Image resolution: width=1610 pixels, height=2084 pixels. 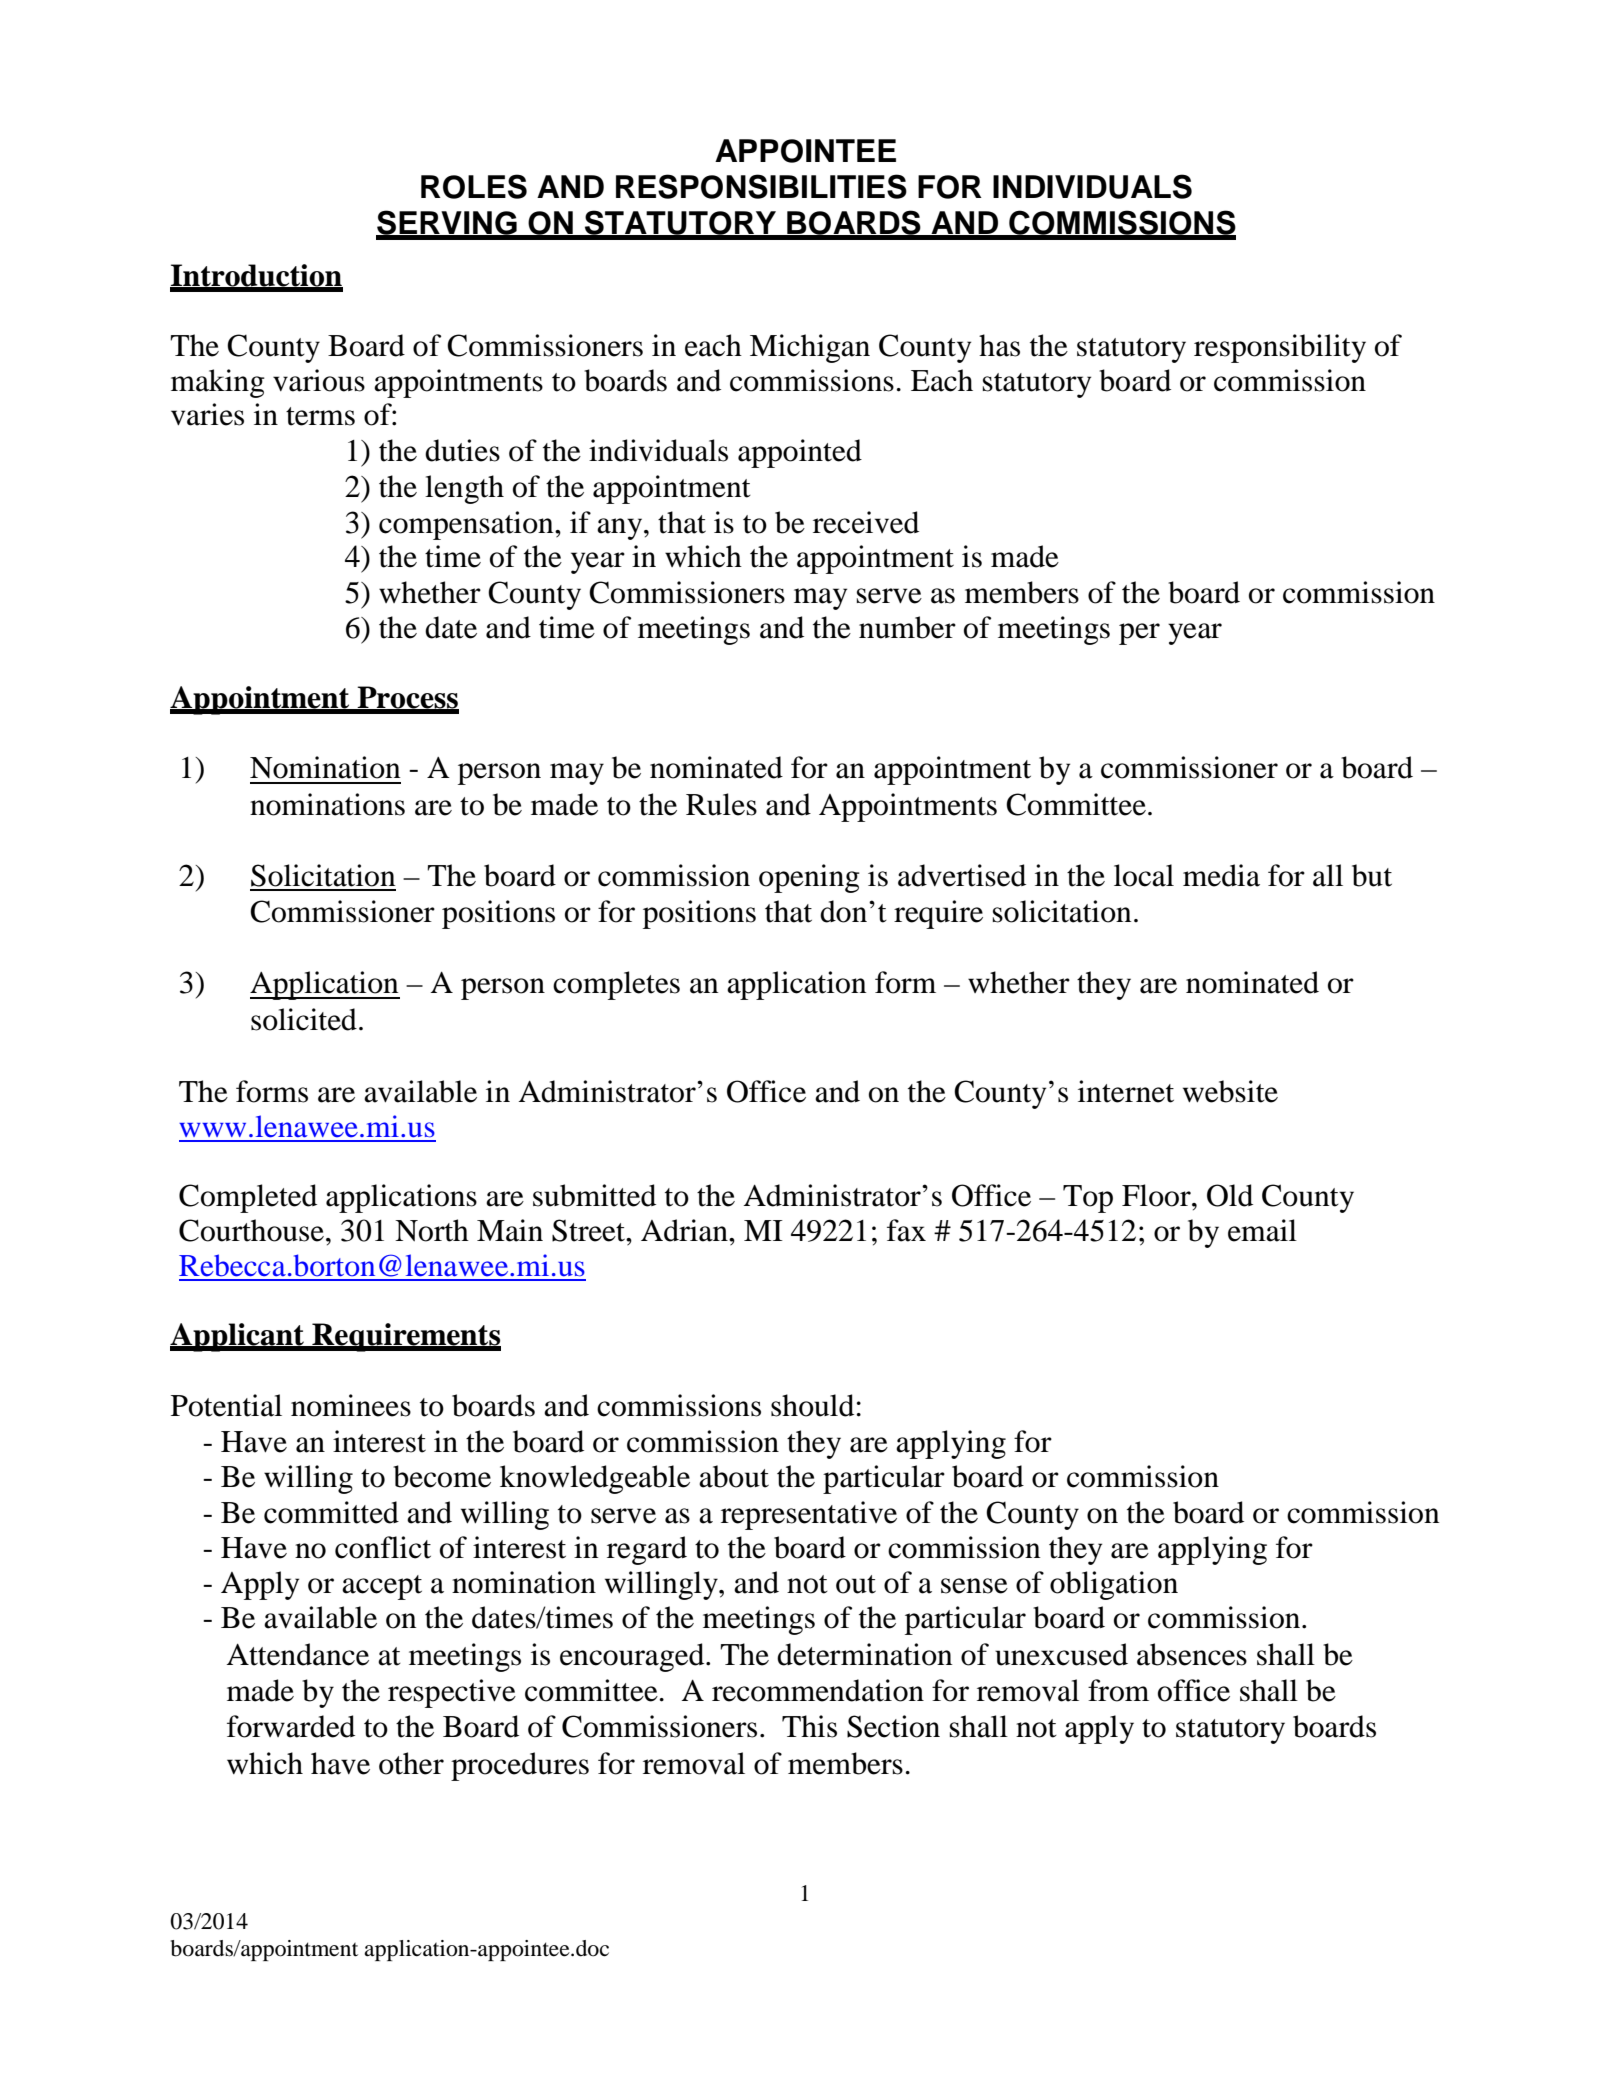 What do you see at coordinates (467, 525) in the page?
I see `compensation` at bounding box center [467, 525].
